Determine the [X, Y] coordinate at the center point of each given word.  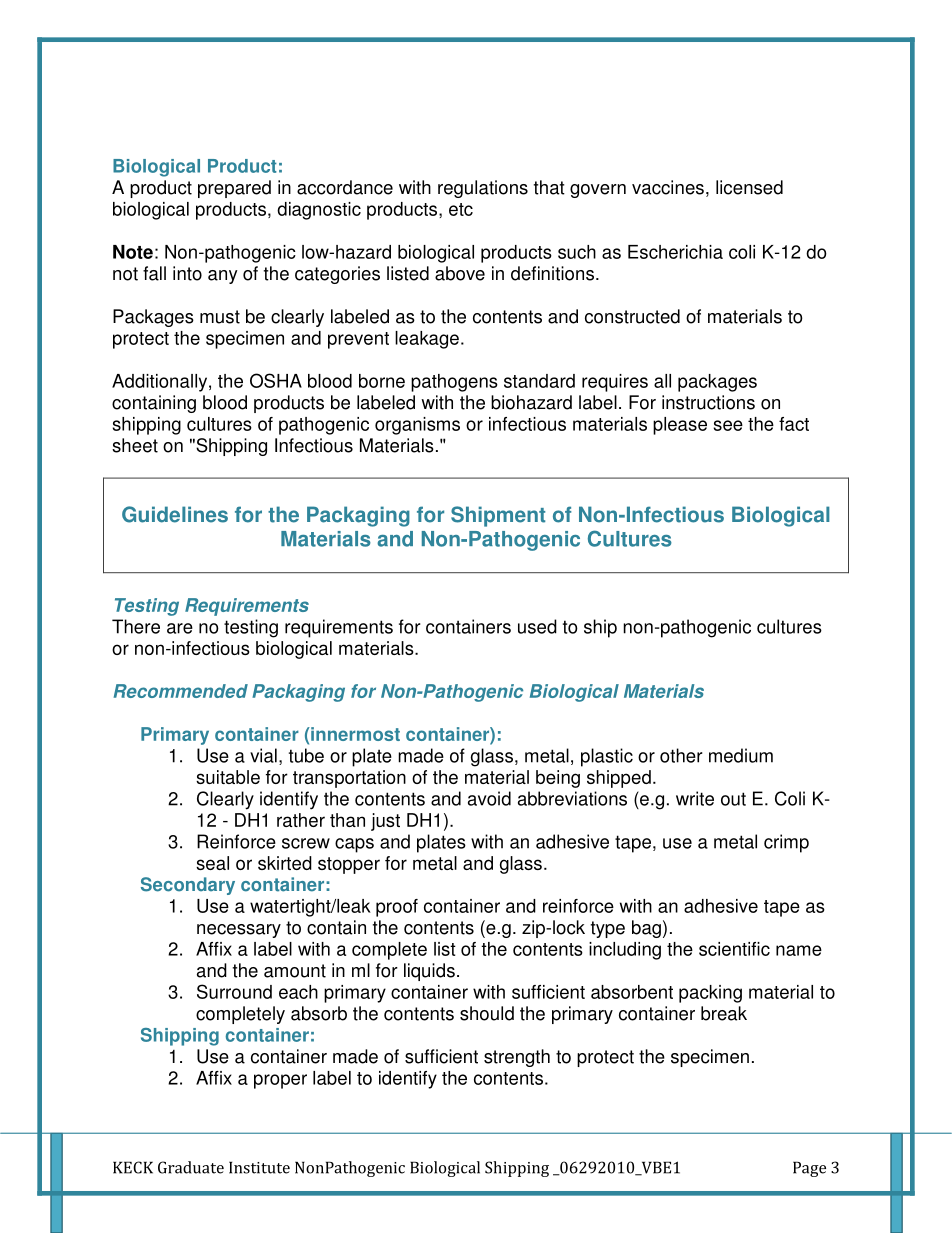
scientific [734, 949]
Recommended [181, 691]
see [728, 425]
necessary [239, 931]
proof [397, 908]
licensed [749, 187]
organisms [417, 426]
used [537, 626]
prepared [234, 189]
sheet [135, 445]
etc [461, 209]
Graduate [191, 1167]
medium [741, 755]
